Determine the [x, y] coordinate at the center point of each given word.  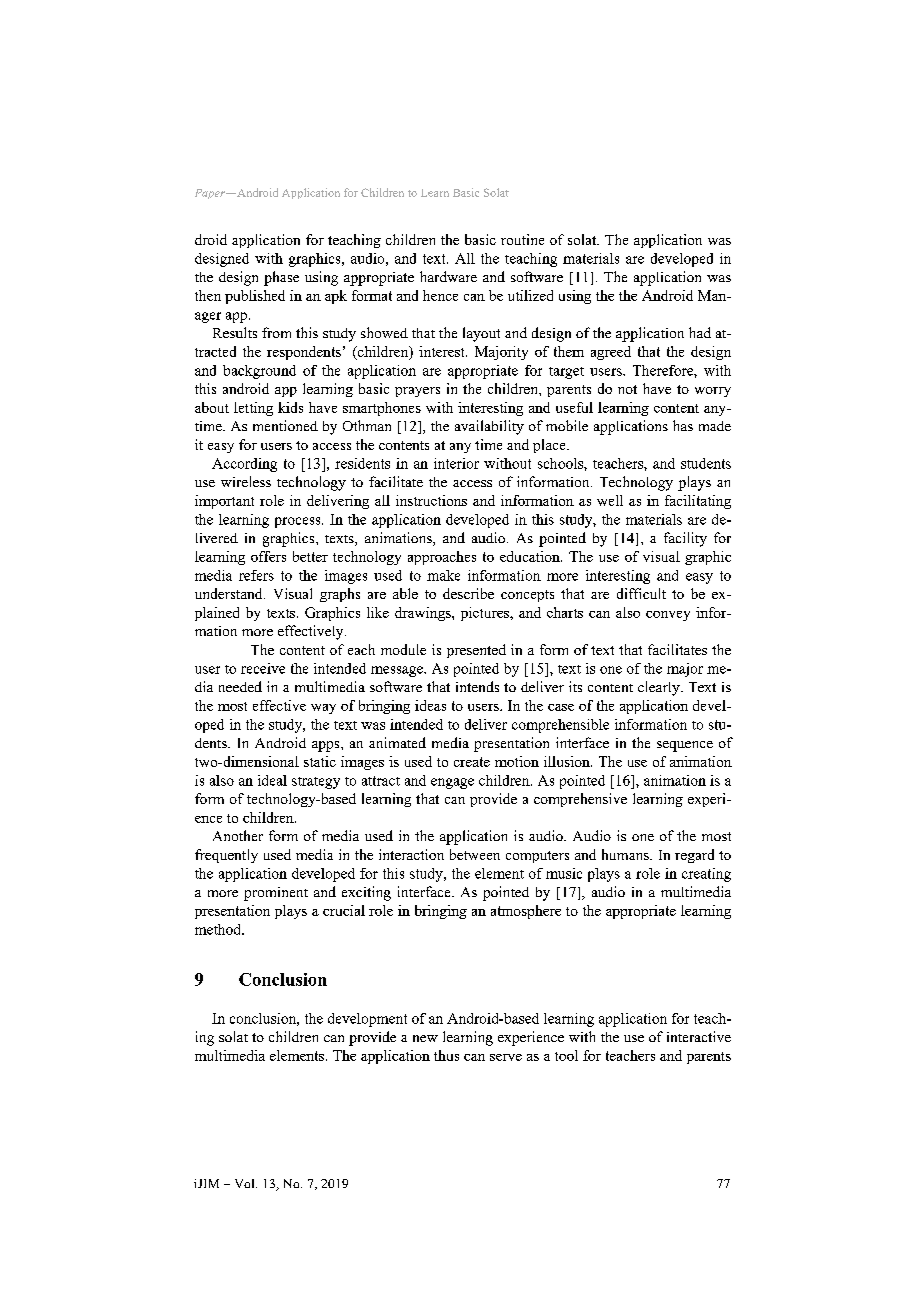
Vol [246, 1183]
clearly [660, 688]
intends [477, 686]
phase [281, 278]
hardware [448, 276]
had [700, 332]
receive [263, 668]
